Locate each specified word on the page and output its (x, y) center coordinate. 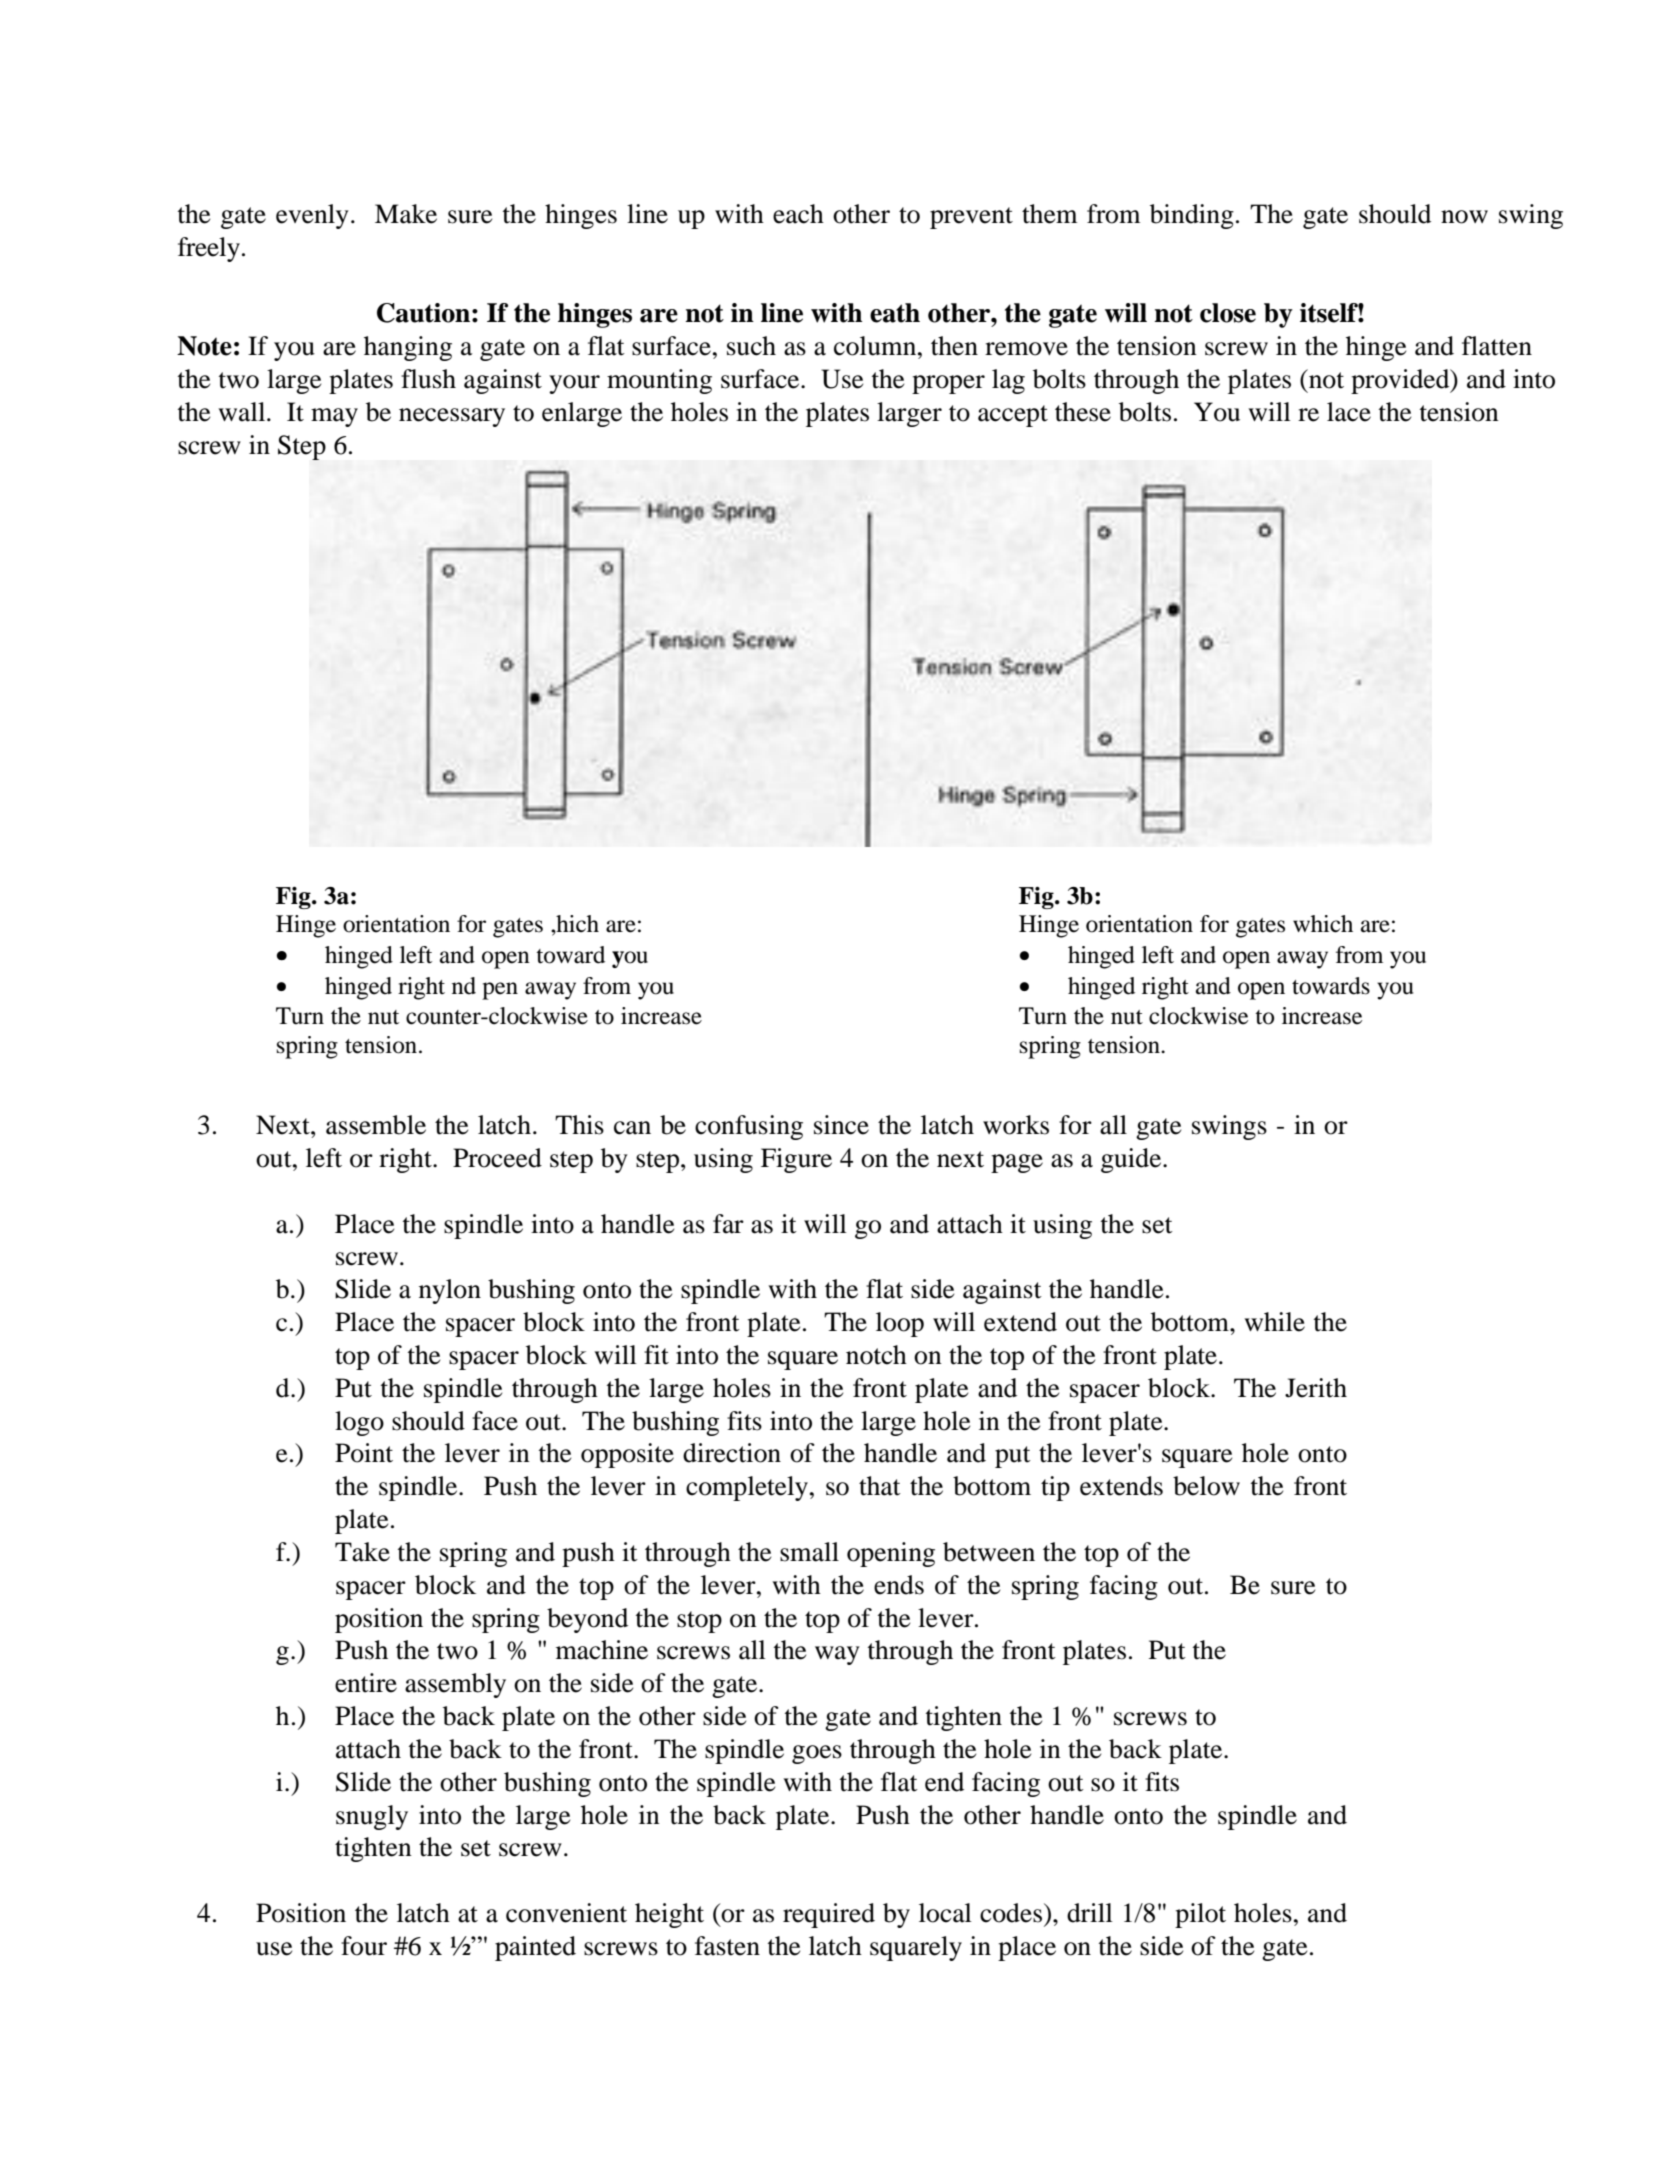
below (1206, 1486)
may (334, 417)
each (798, 214)
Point (364, 1453)
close (1228, 313)
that (880, 1486)
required (829, 1915)
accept (1013, 416)
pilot (1200, 1915)
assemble (376, 1125)
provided (1401, 381)
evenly (312, 216)
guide (1132, 1160)
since (841, 1125)
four (364, 1946)
